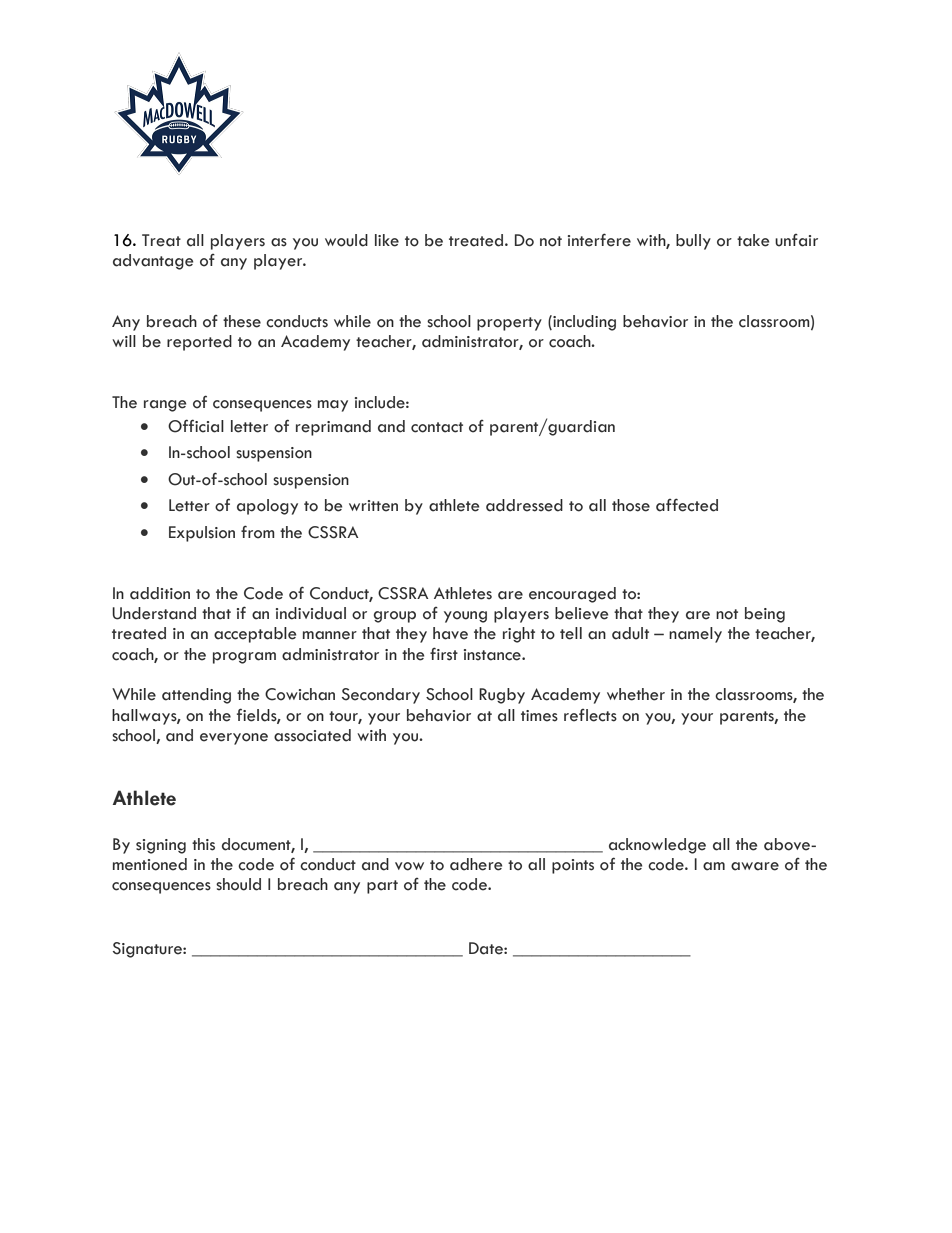 This screenshot has width=952, height=1233. I want to click on attending, so click(196, 696).
